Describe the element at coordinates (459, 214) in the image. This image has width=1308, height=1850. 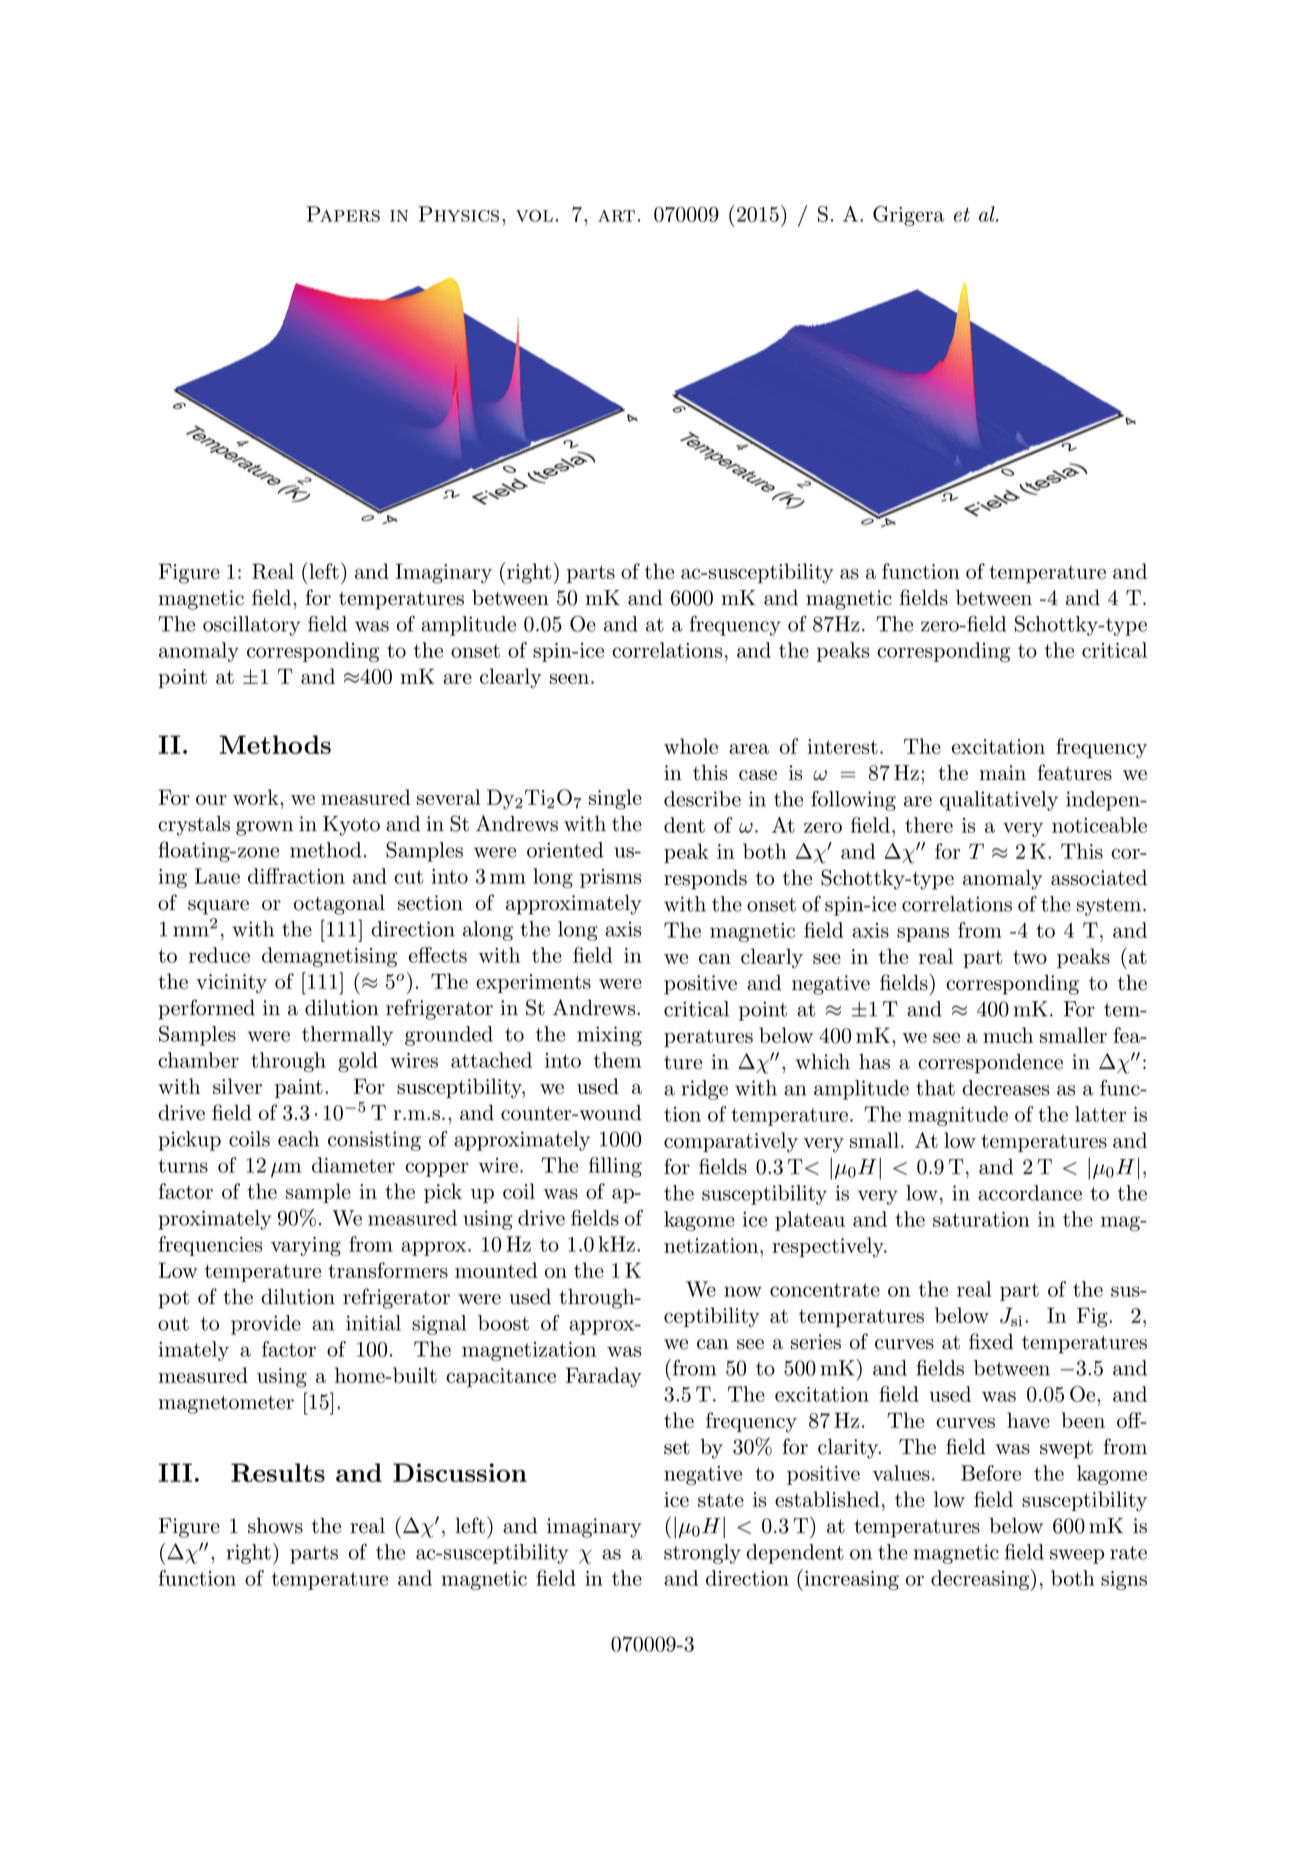
I see `Physics` at that location.
